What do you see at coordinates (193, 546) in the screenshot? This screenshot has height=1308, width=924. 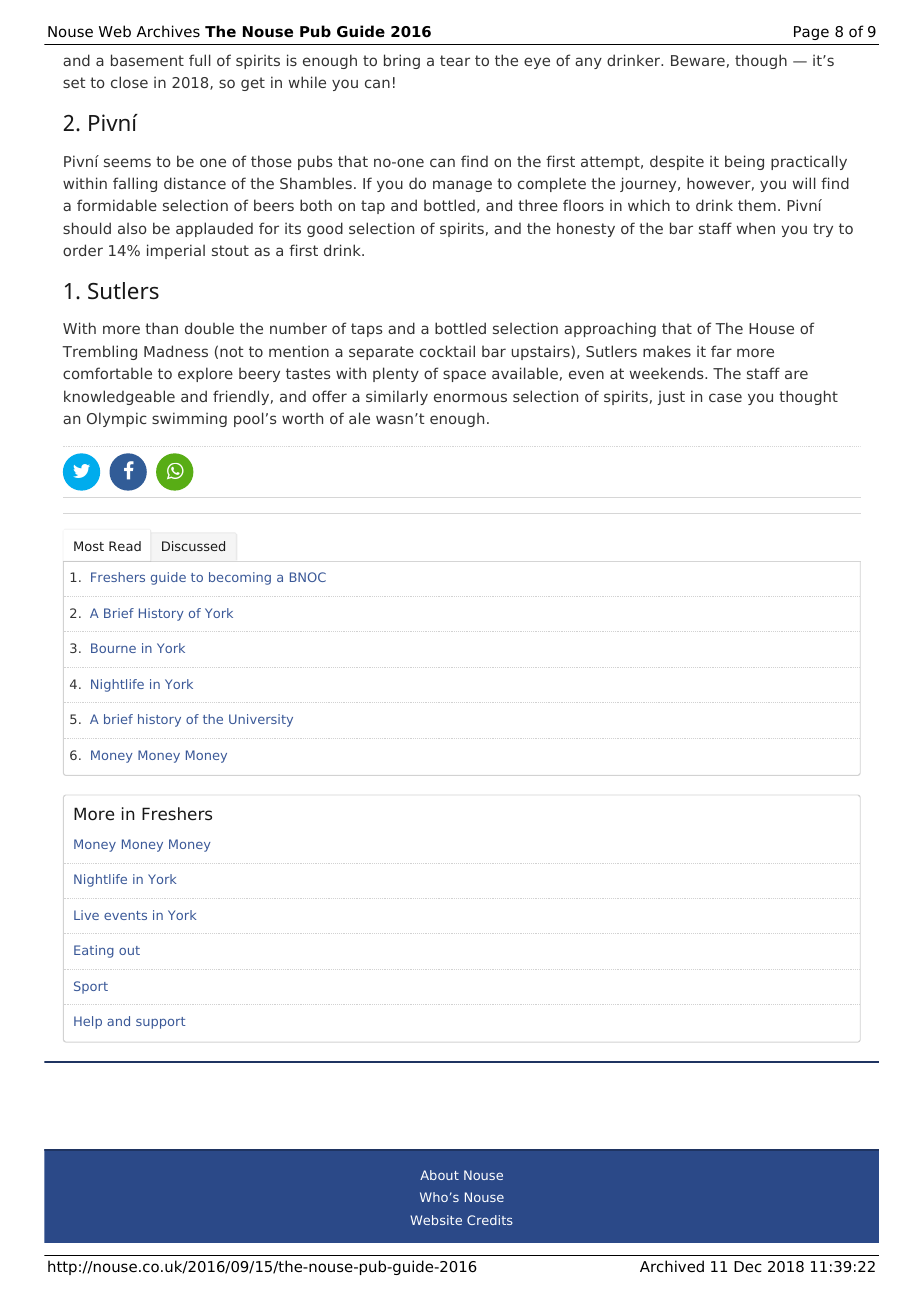 I see `Discussed` at bounding box center [193, 546].
